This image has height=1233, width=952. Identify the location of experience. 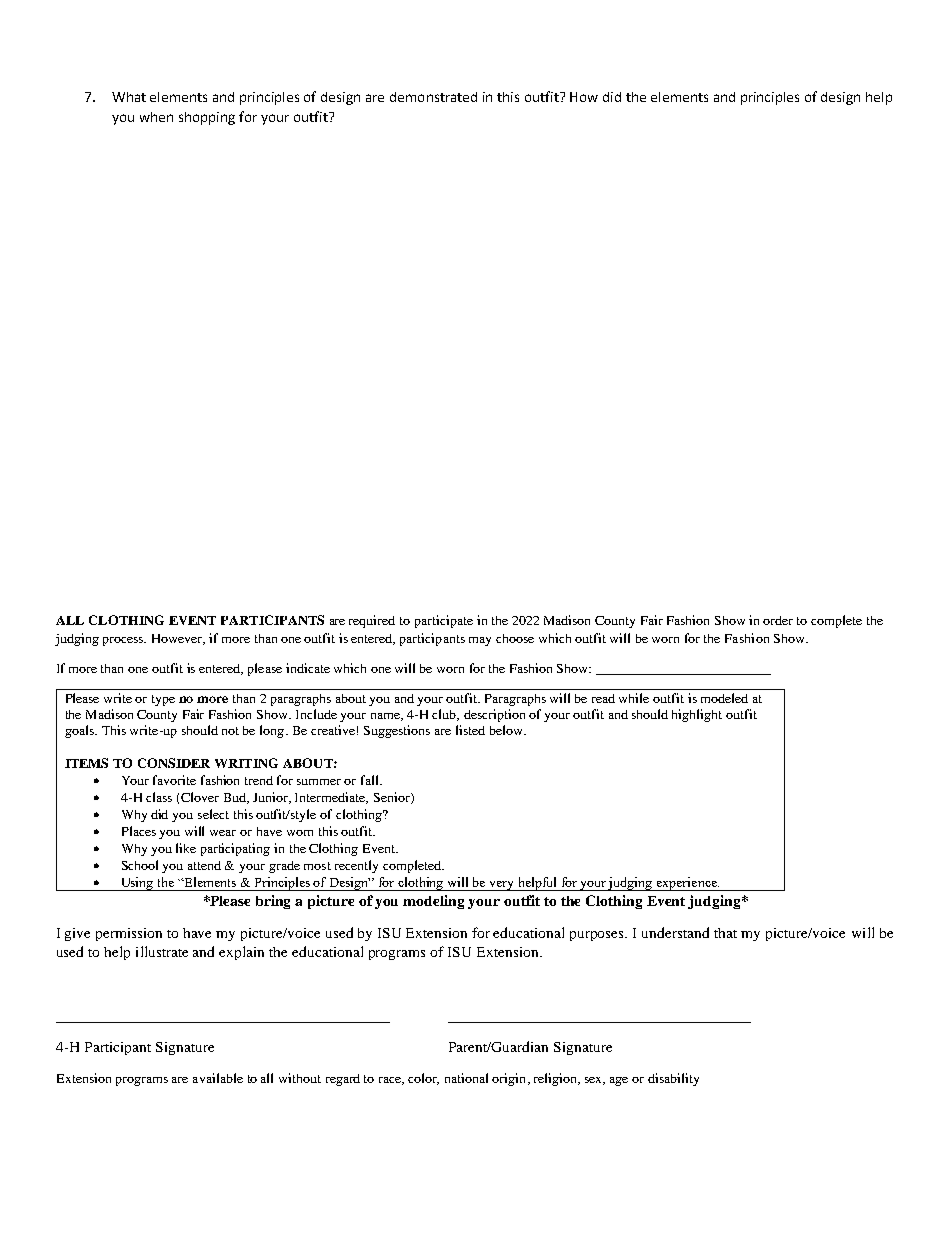
(686, 884).
